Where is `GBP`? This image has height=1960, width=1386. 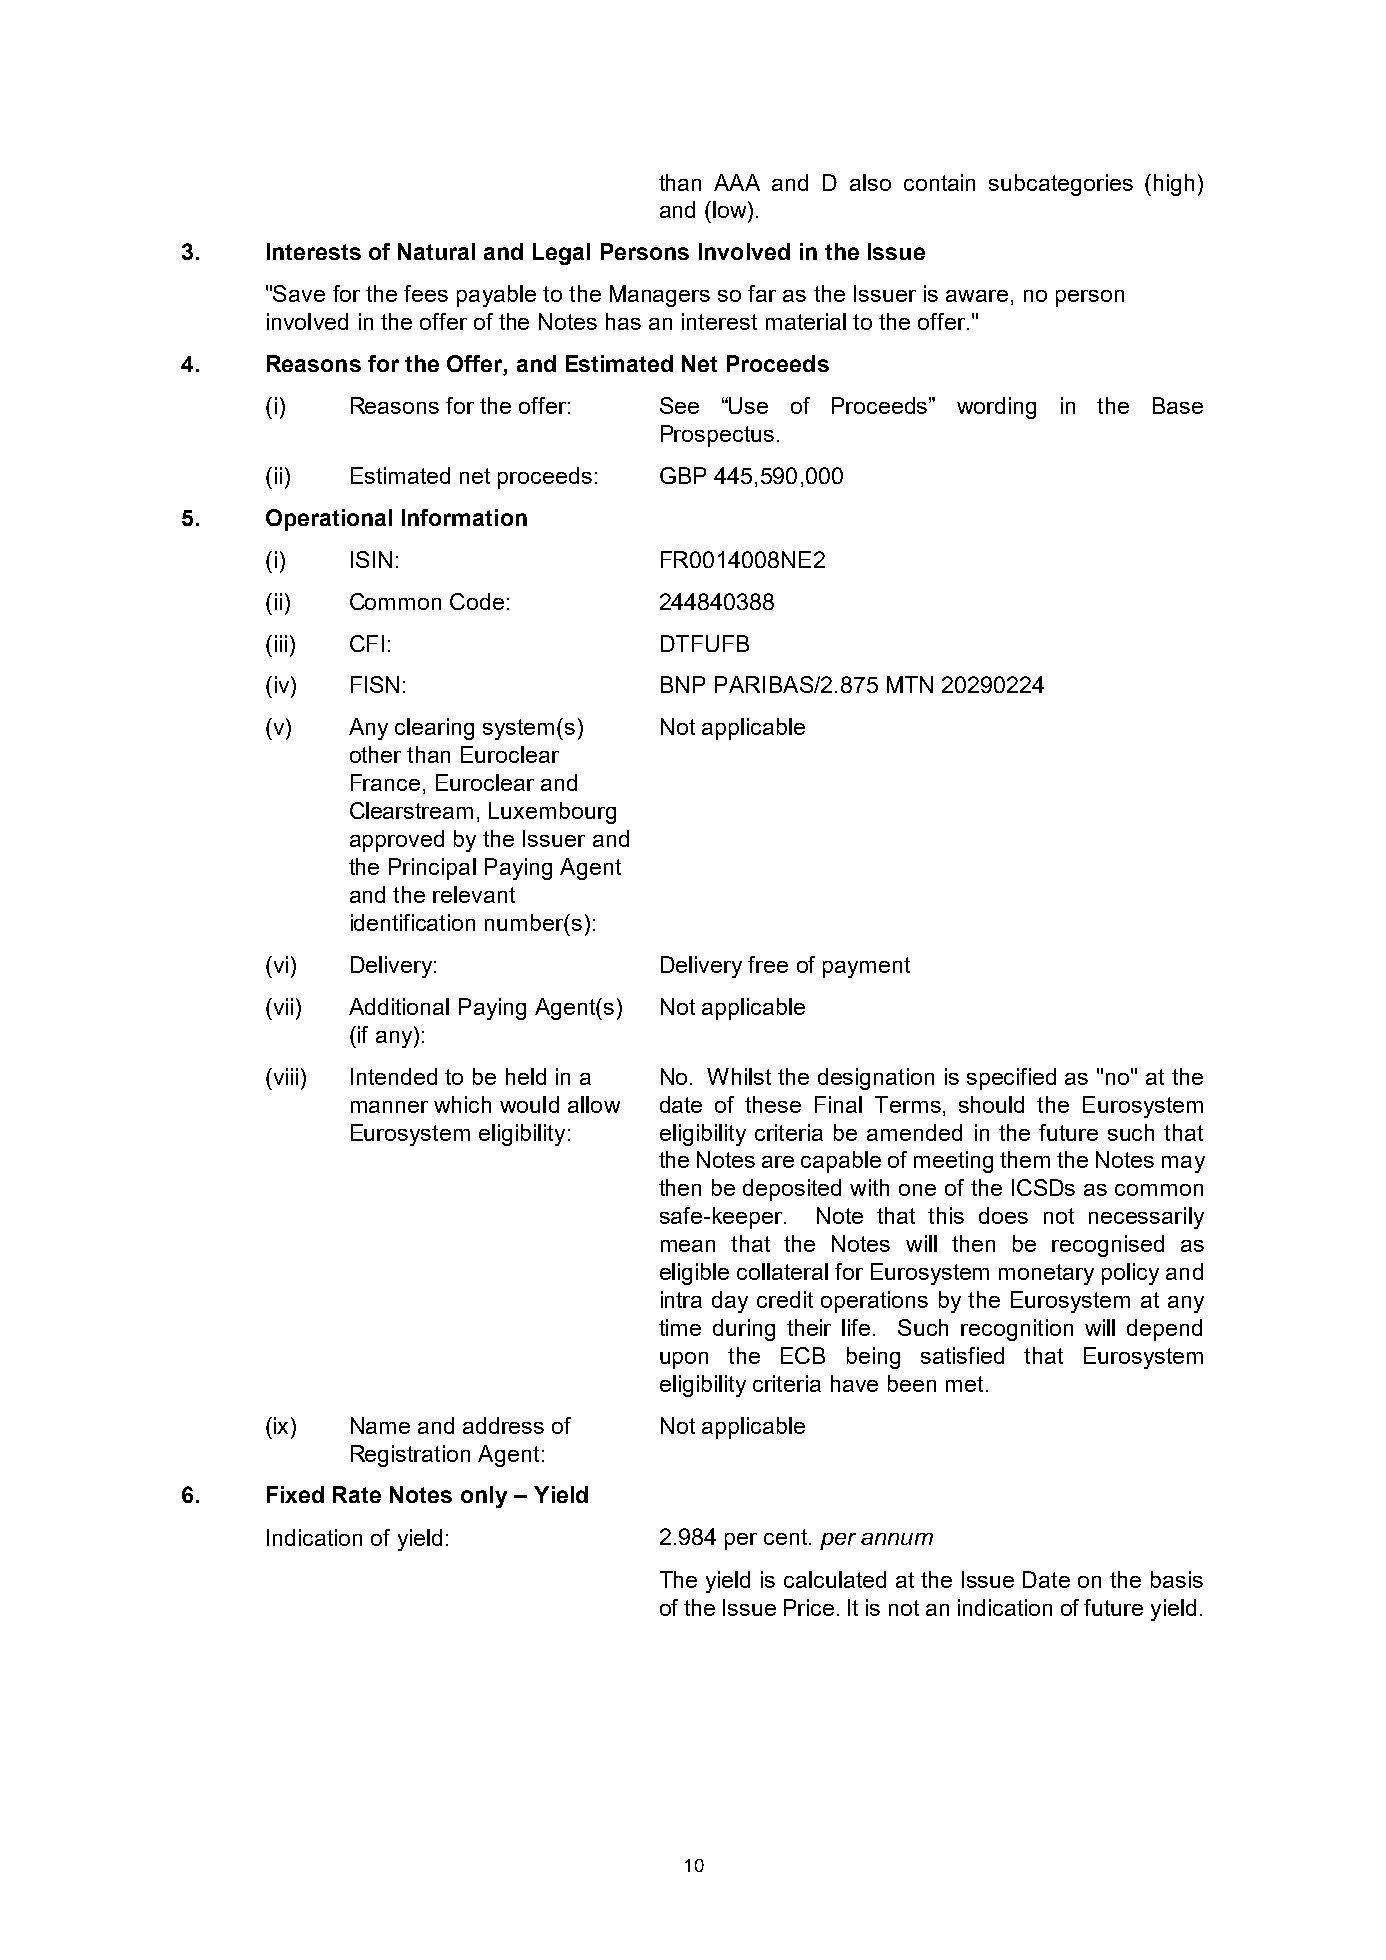
GBP is located at coordinates (683, 475).
